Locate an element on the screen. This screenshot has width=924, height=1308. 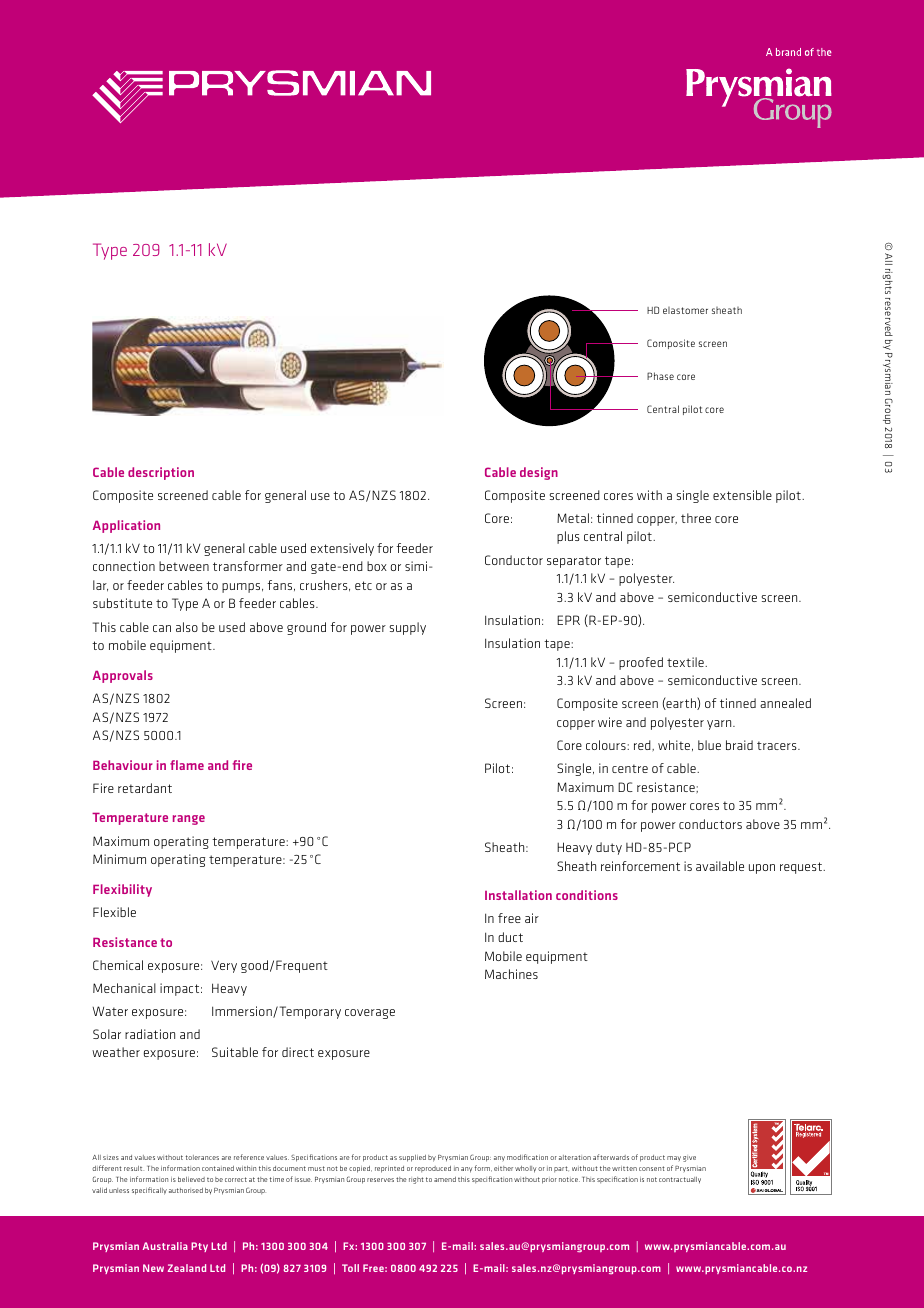
Pty is located at coordinates (199, 1247).
